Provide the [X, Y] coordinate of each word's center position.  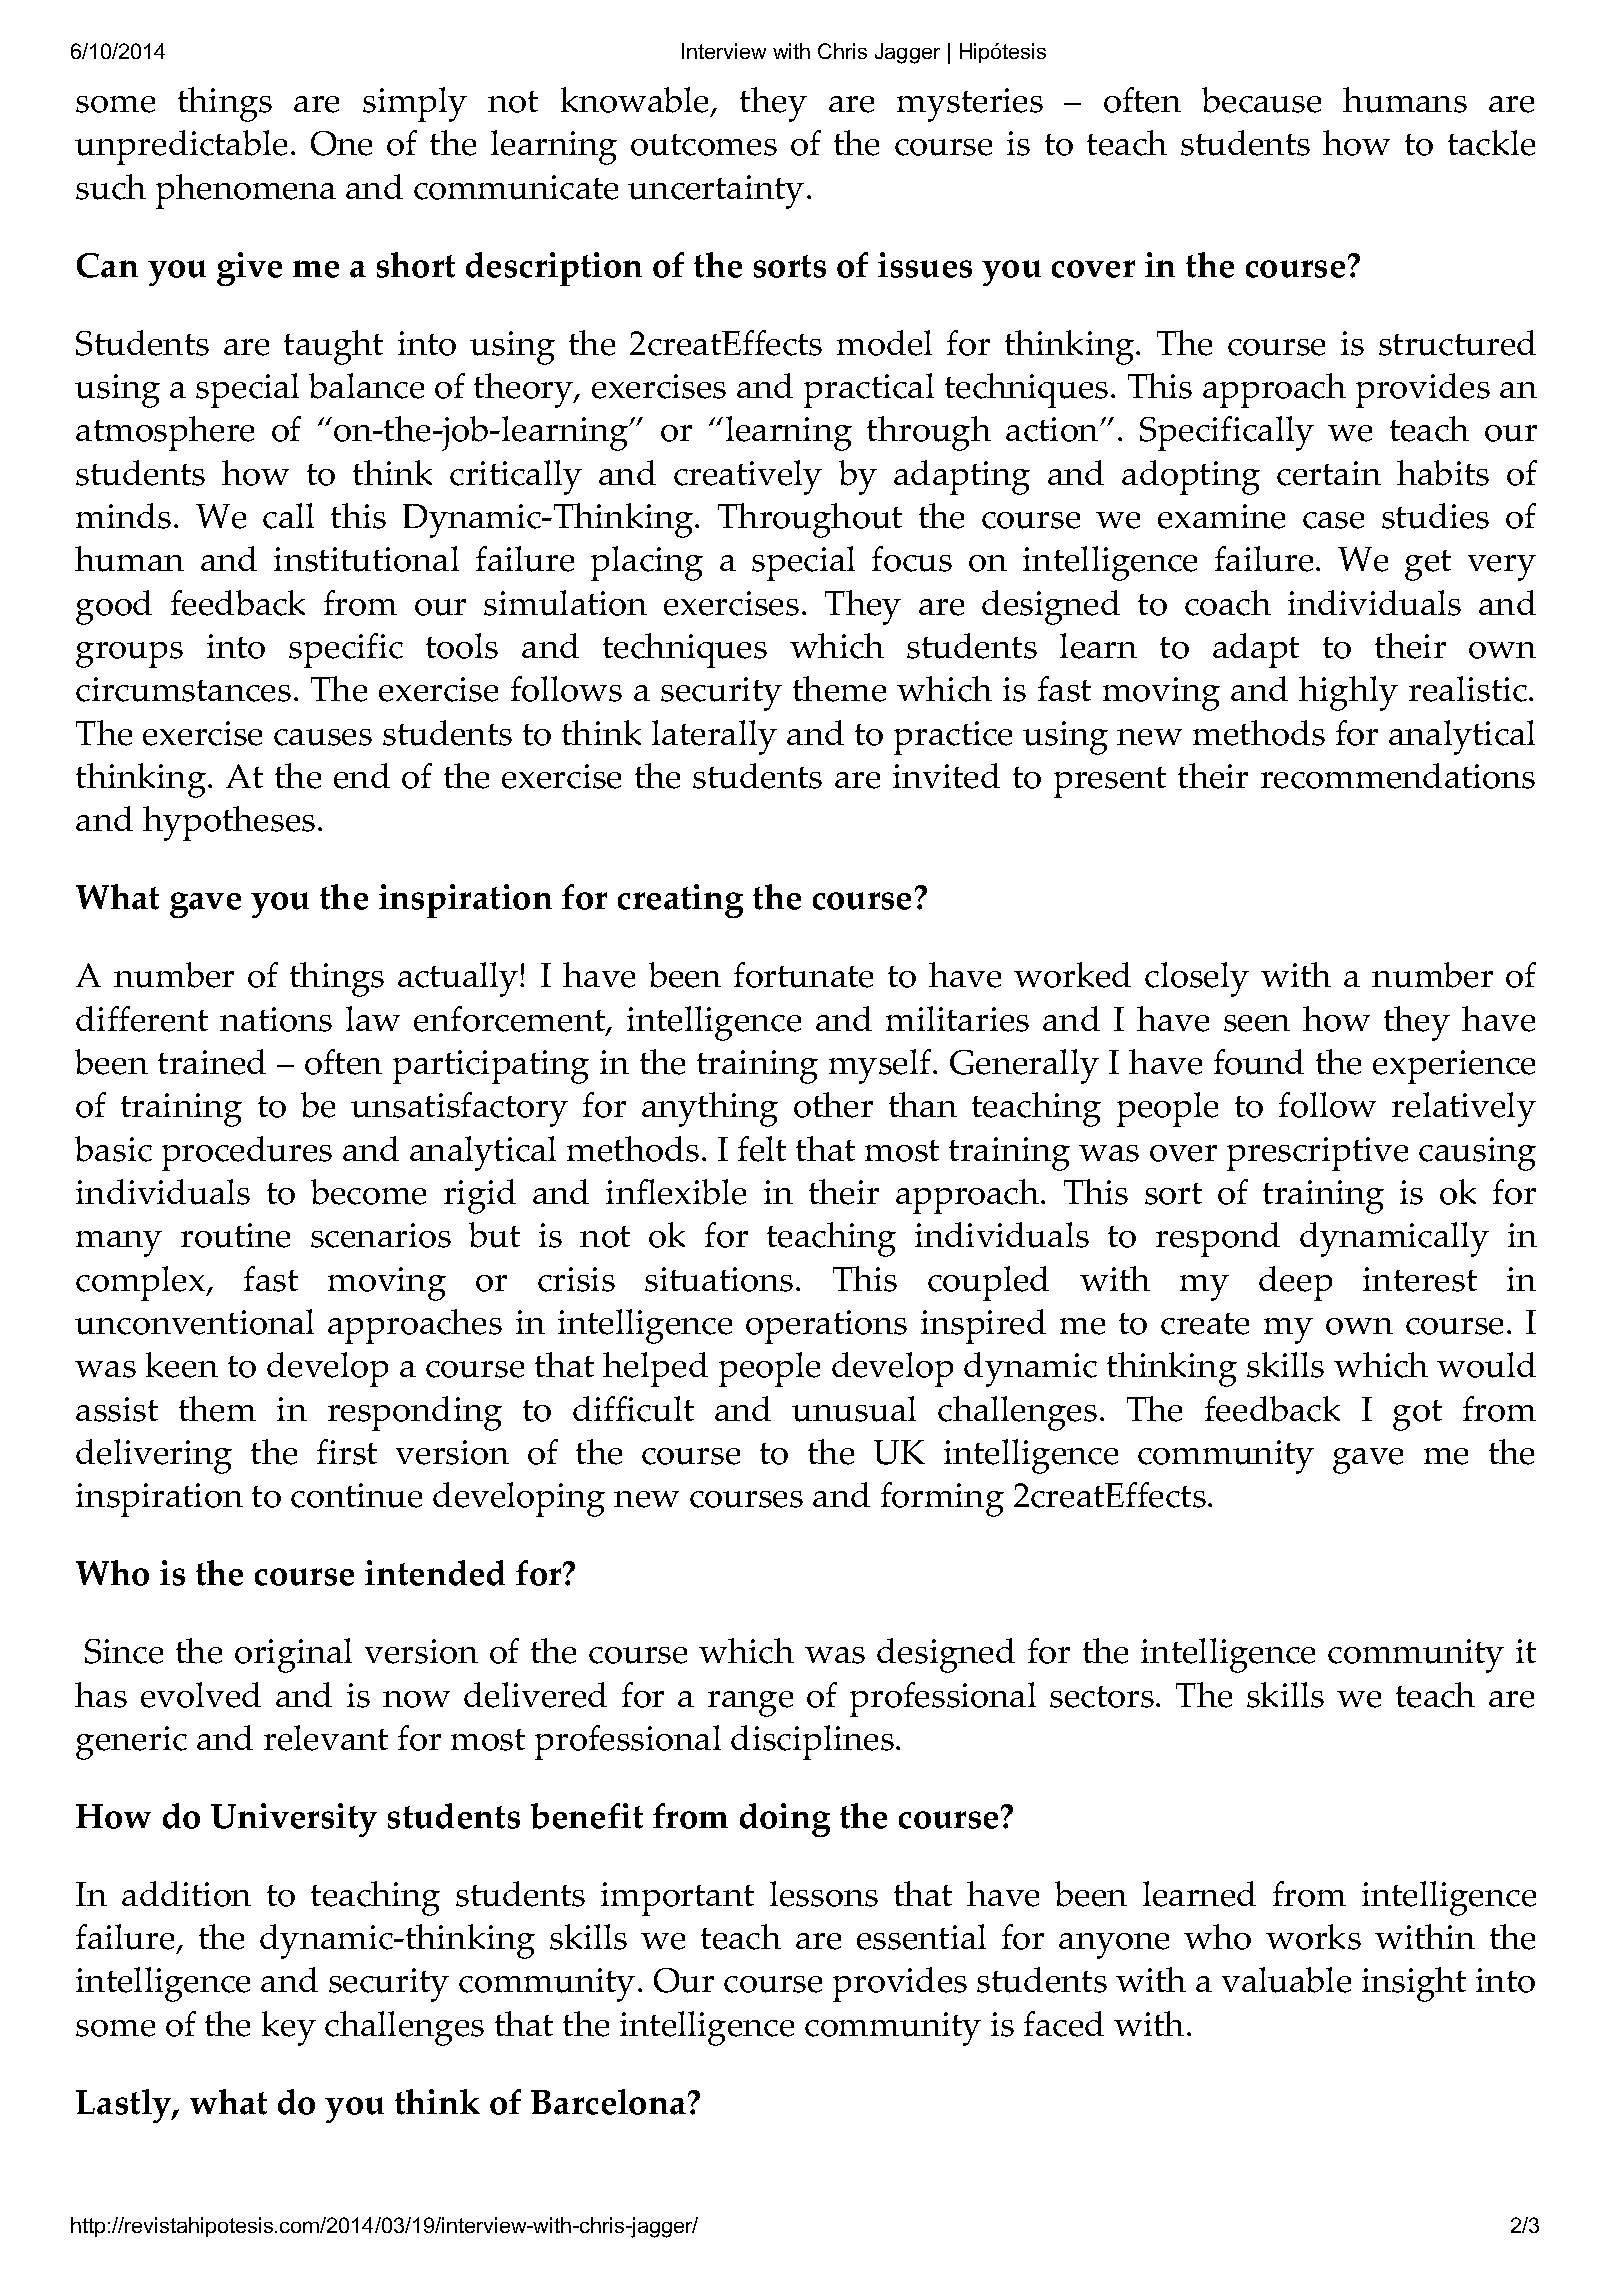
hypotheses [229, 823]
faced [1064, 2024]
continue [356, 1495]
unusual [854, 1409]
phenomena [246, 191]
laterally [714, 737]
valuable [1286, 1980]
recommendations [1398, 776]
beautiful [379, 2225]
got [1417, 1415]
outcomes [704, 145]
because [1261, 100]
